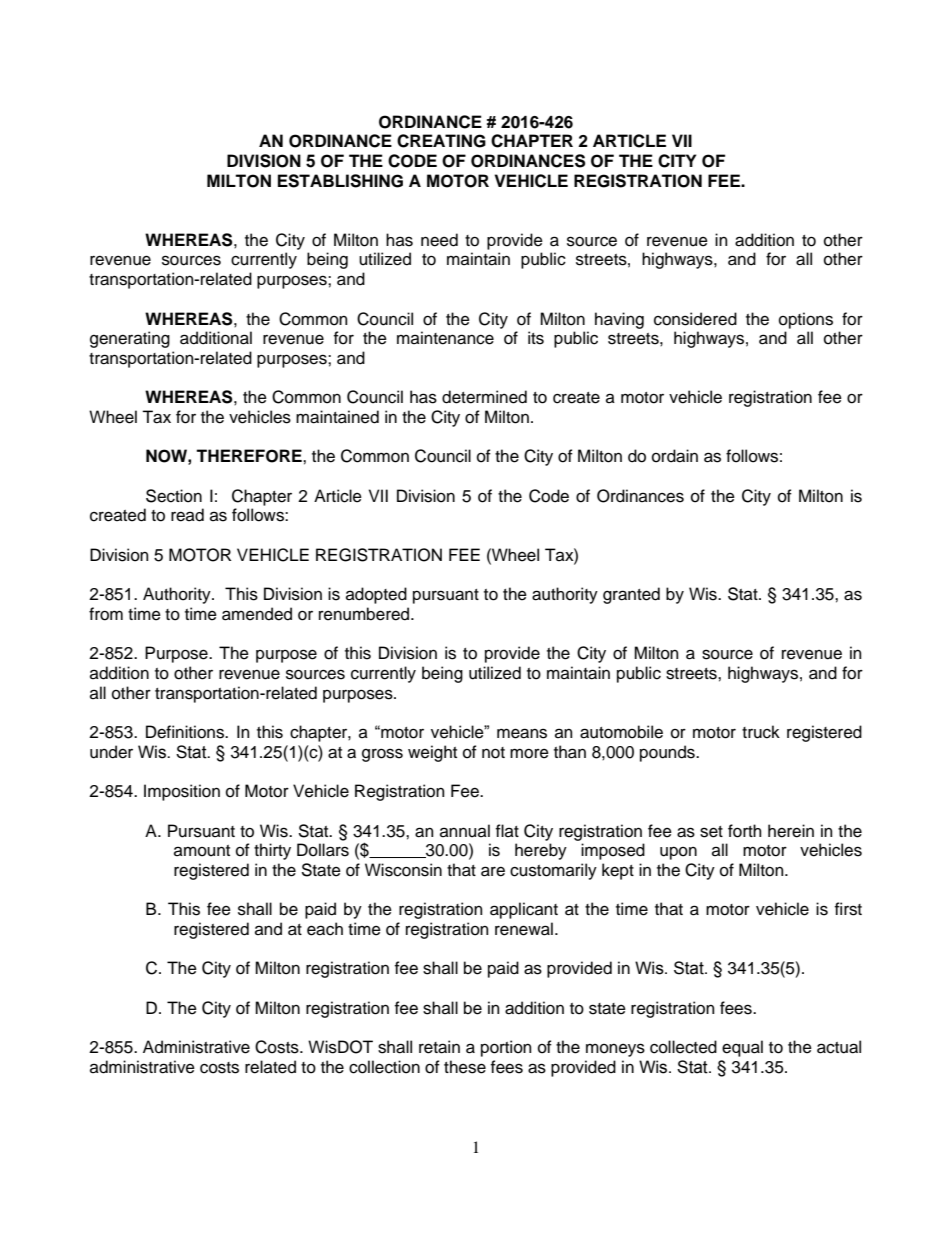 The image size is (952, 1233). I want to click on annual, so click(465, 831).
